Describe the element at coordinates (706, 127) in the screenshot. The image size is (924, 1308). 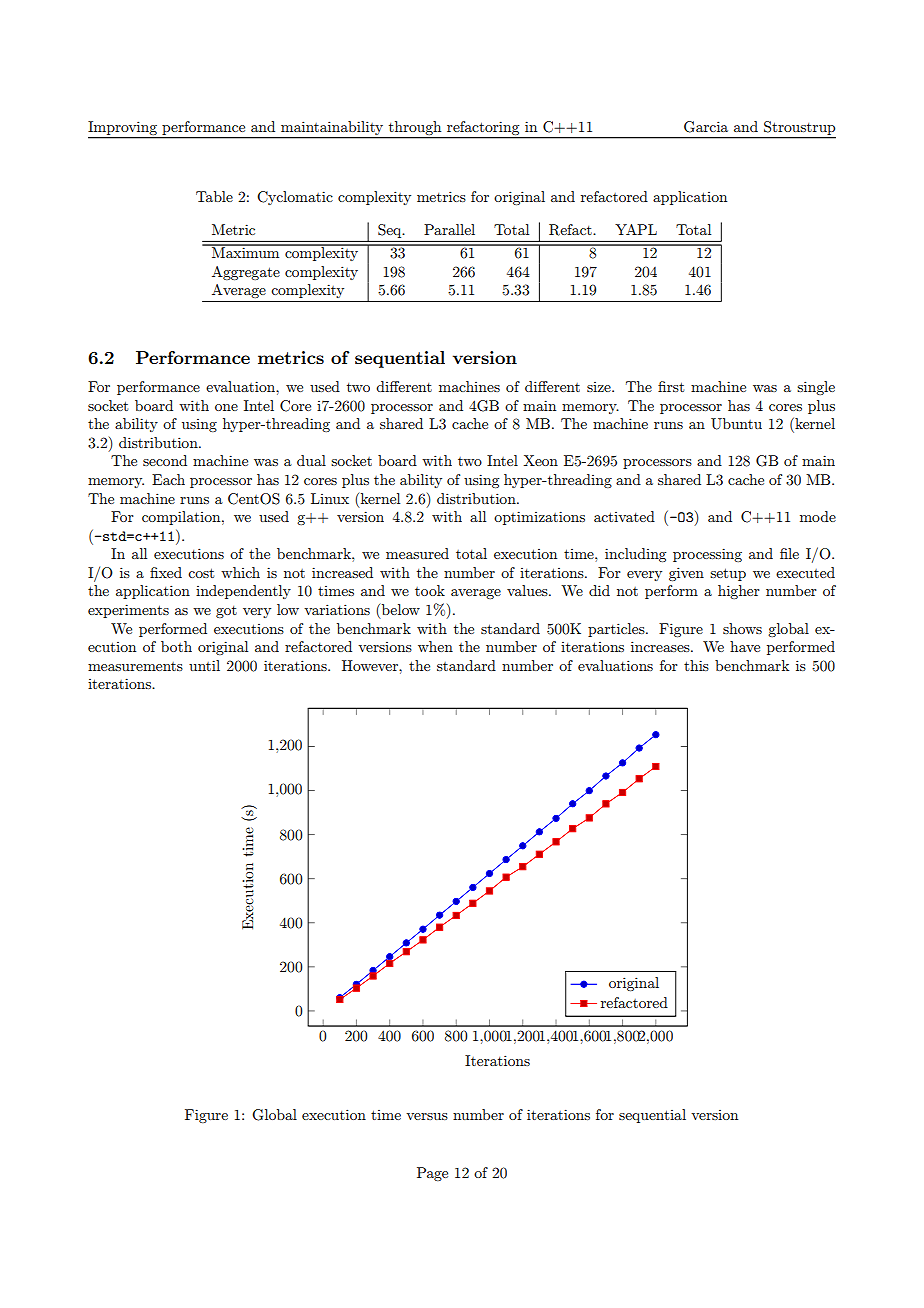
I see `Garcia` at that location.
